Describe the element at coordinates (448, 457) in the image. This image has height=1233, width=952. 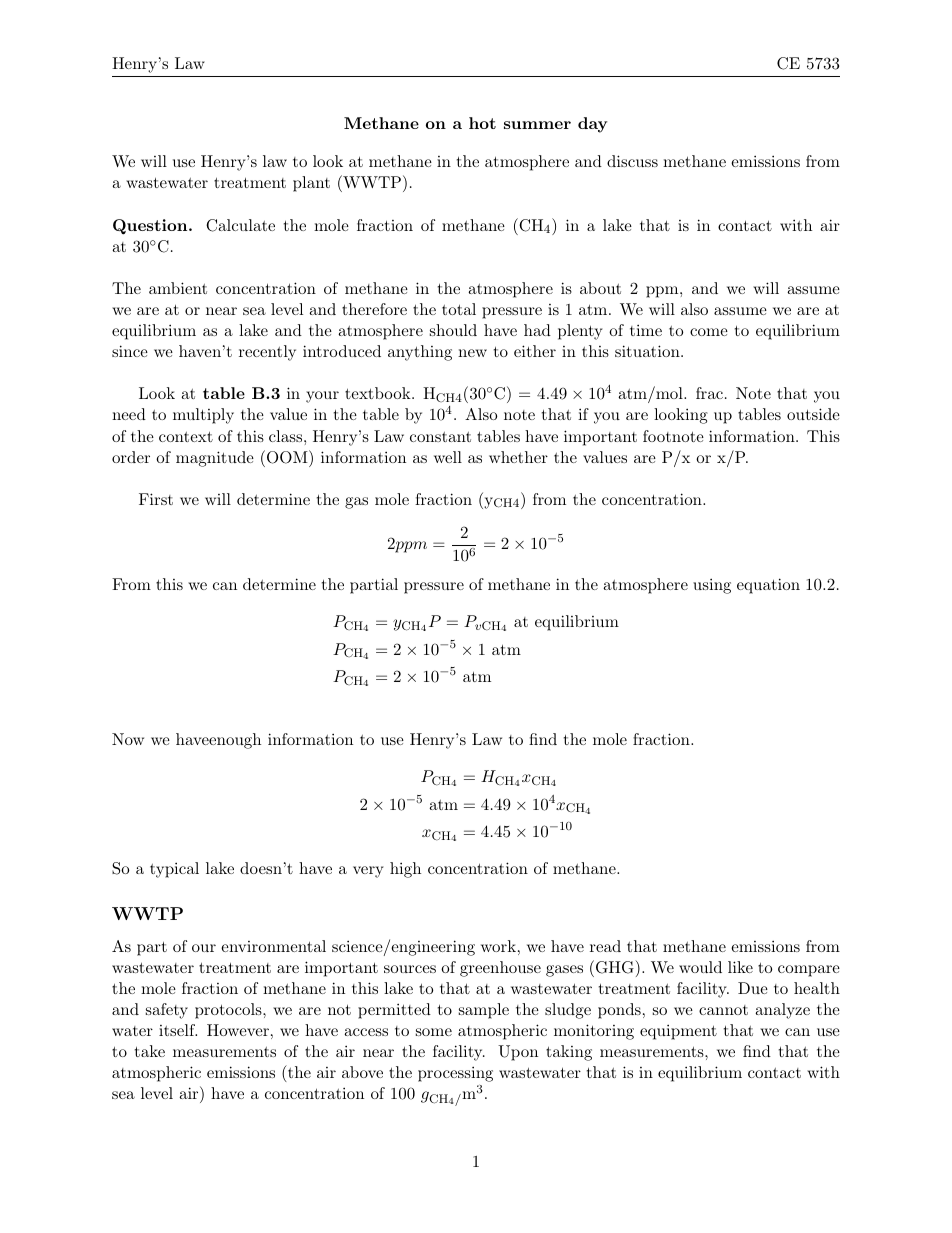
I see `well` at that location.
